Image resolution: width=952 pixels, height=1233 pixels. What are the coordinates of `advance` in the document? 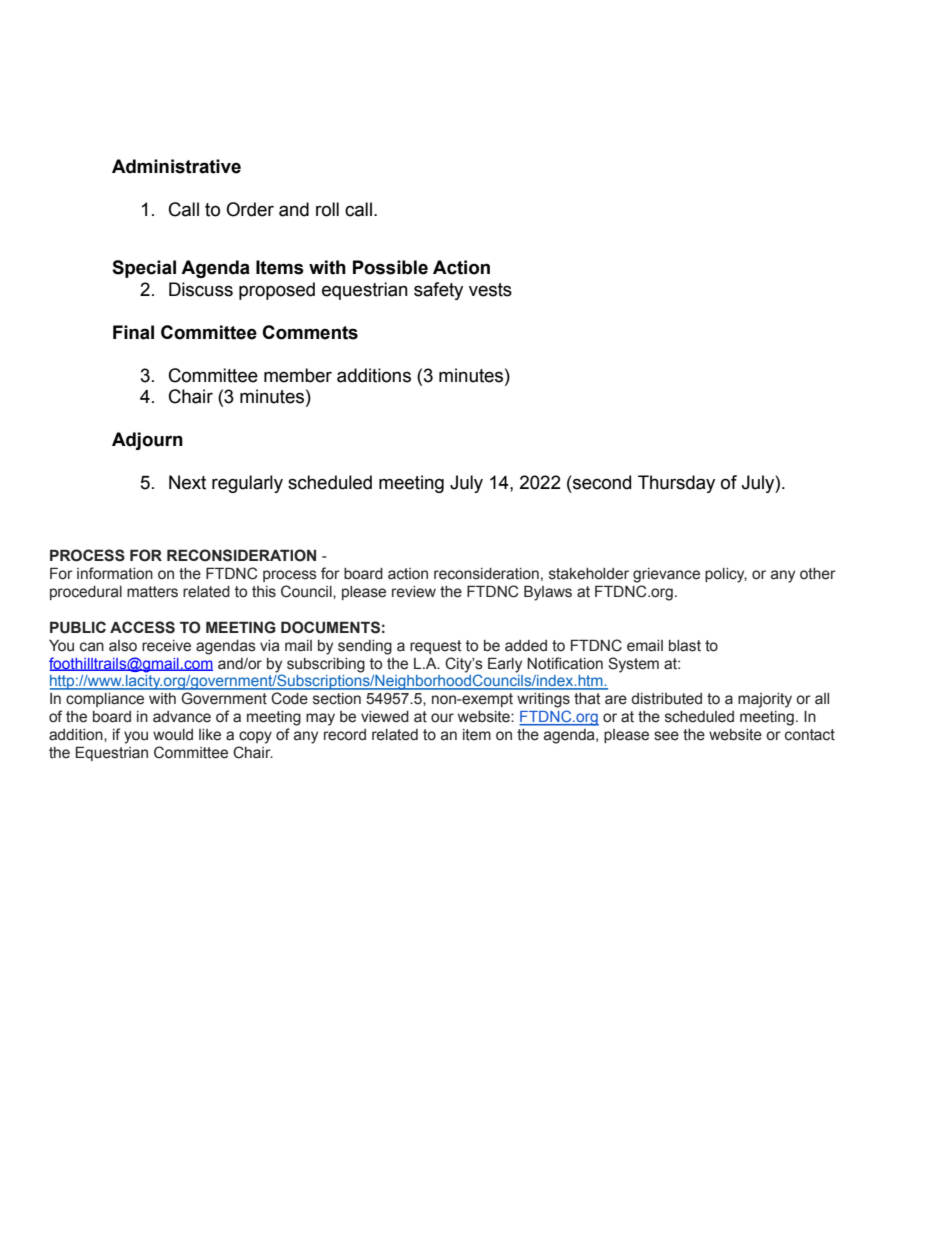 It's located at (182, 717).
